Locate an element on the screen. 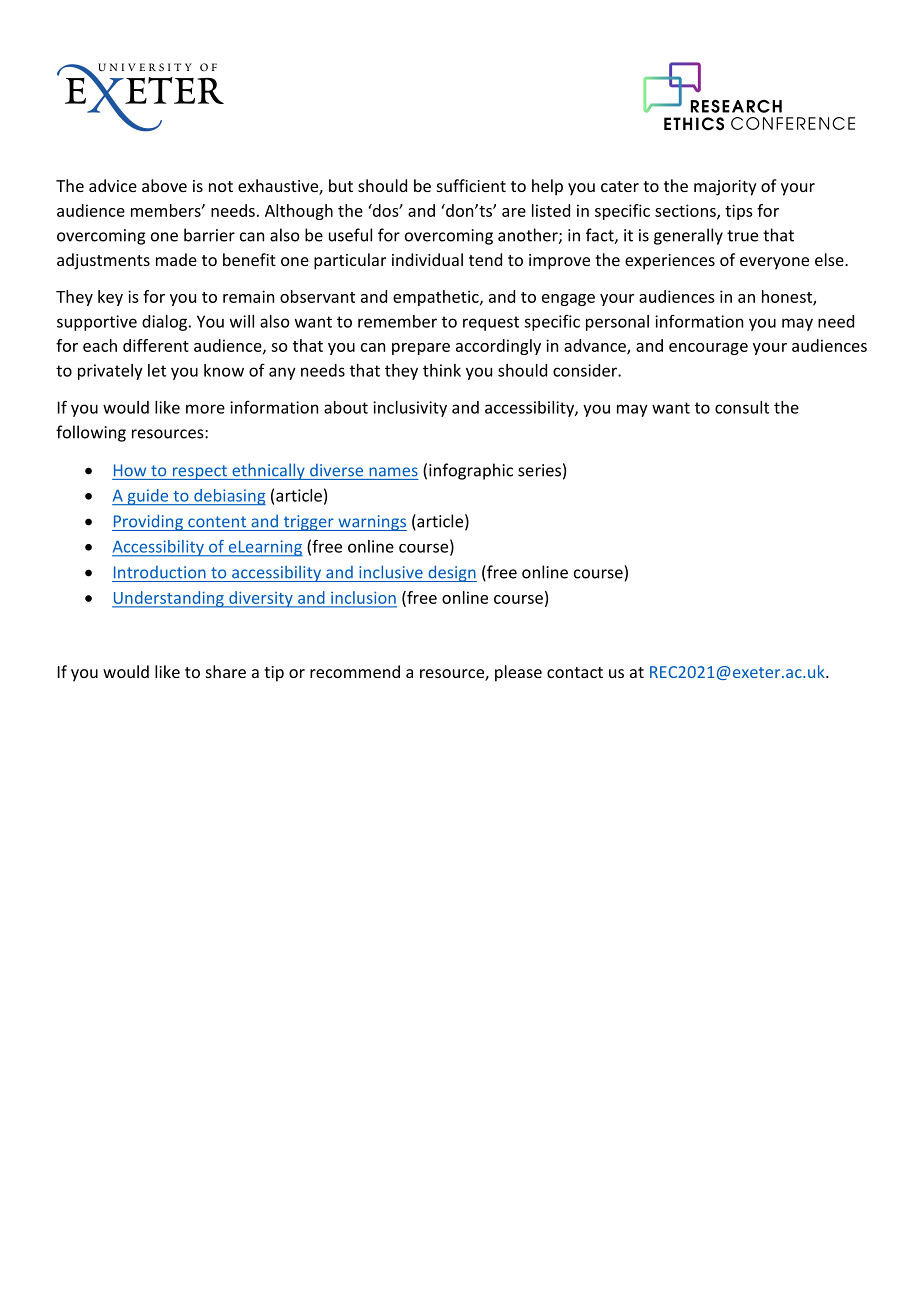  tips is located at coordinates (739, 212).
